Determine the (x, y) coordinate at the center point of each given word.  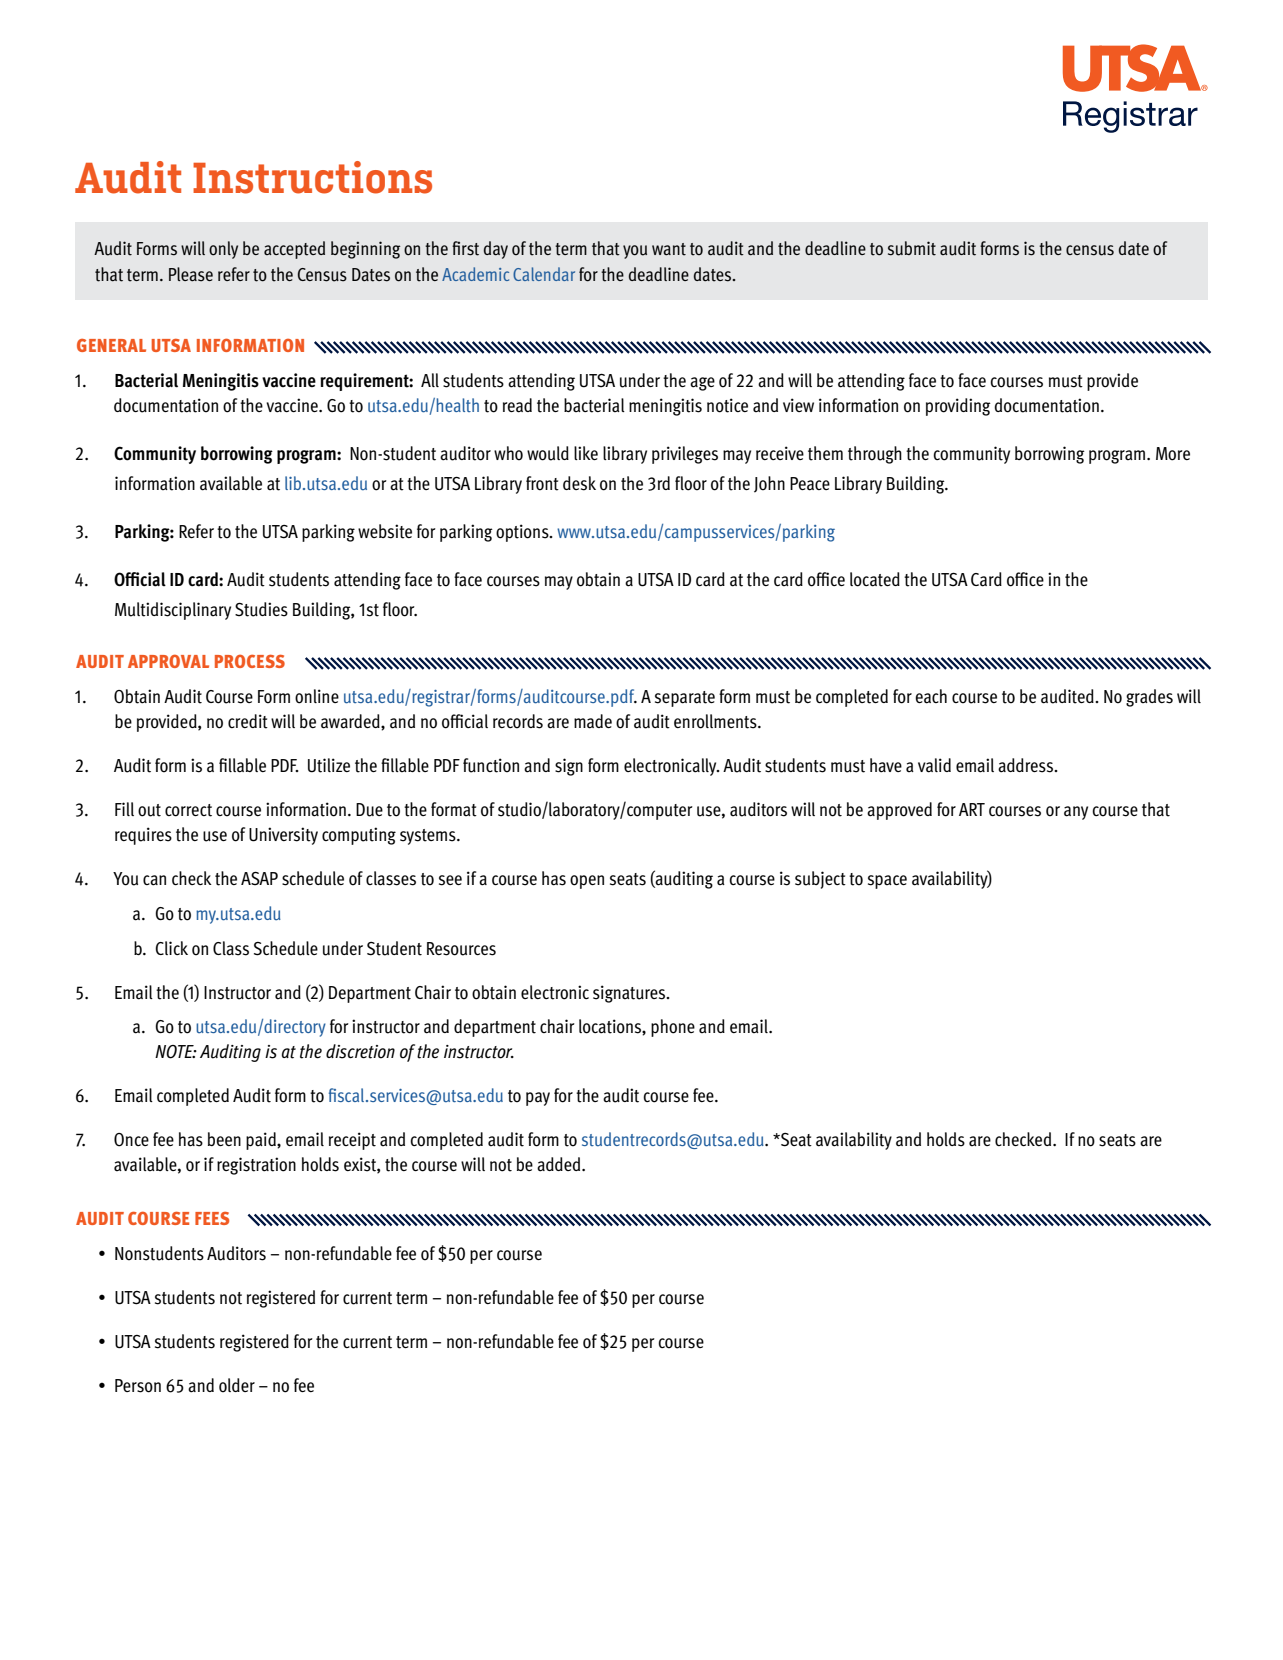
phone (673, 1028)
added (560, 1164)
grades (1149, 698)
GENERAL (111, 345)
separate (685, 699)
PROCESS (250, 661)
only (223, 250)
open (587, 882)
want (669, 249)
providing (958, 407)
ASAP (259, 878)
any (1076, 813)
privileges (685, 455)
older (237, 1385)
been (224, 1139)
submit (912, 248)
